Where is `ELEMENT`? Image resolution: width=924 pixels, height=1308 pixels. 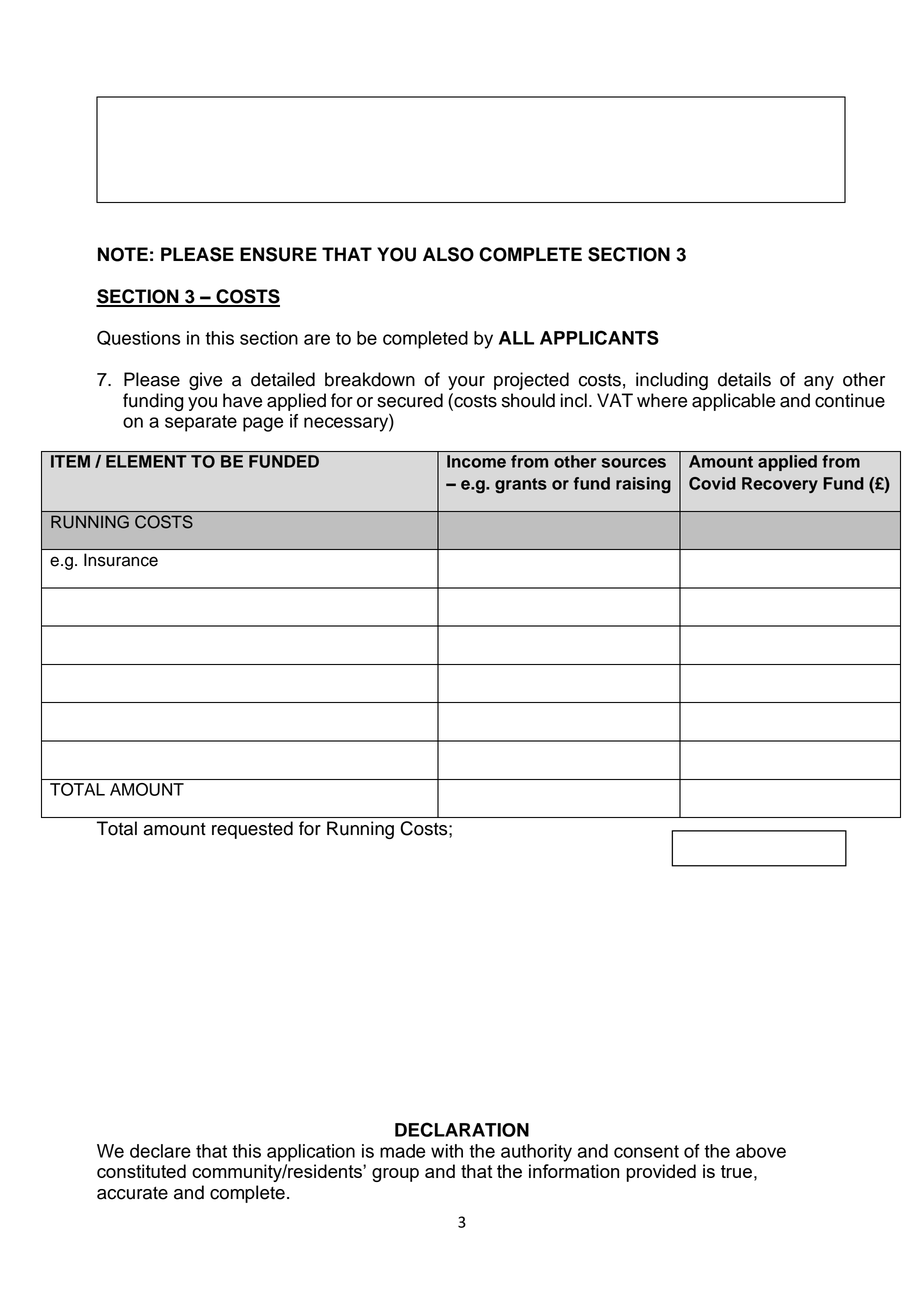
ELEMENT is located at coordinates (146, 461).
